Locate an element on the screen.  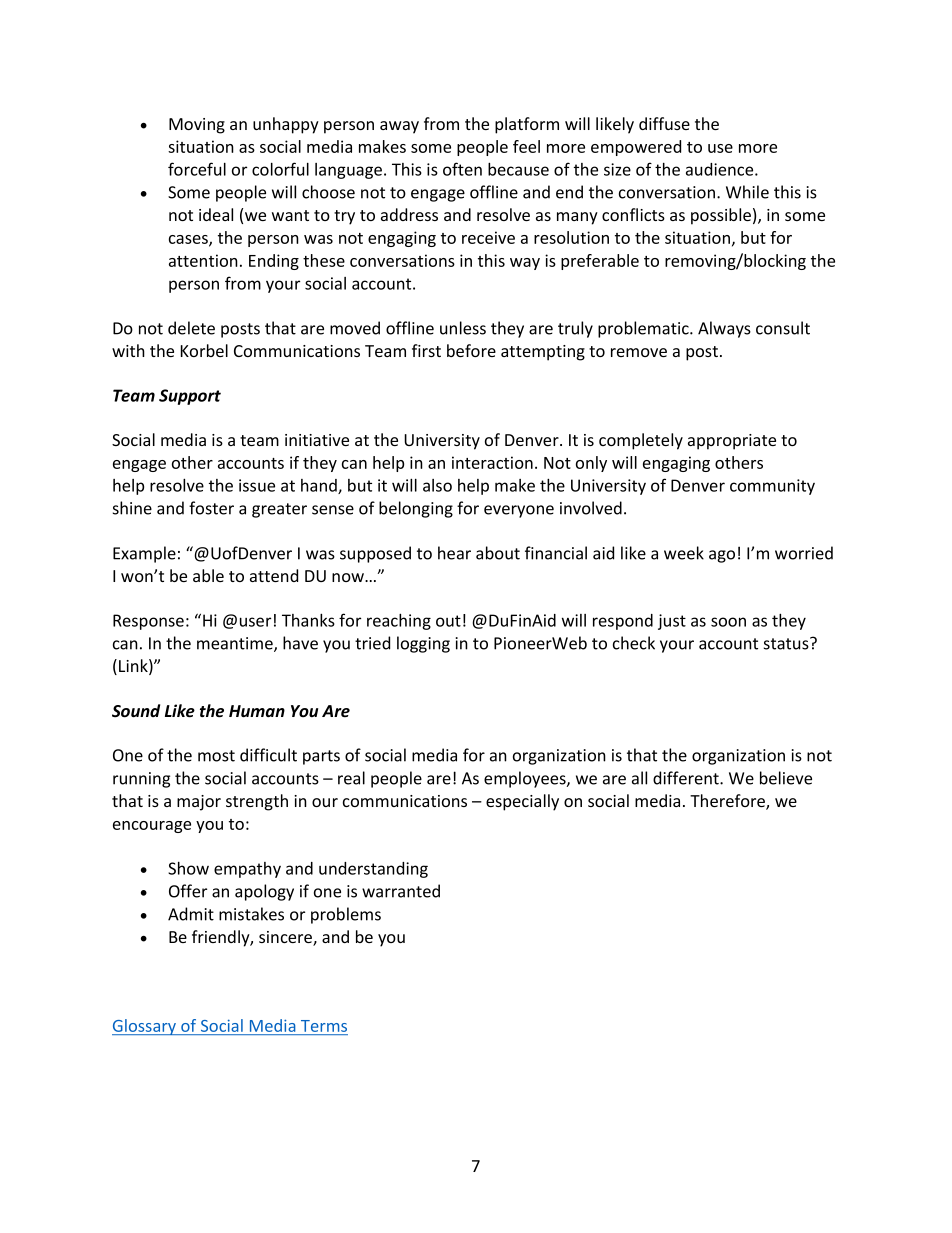
major is located at coordinates (199, 803).
